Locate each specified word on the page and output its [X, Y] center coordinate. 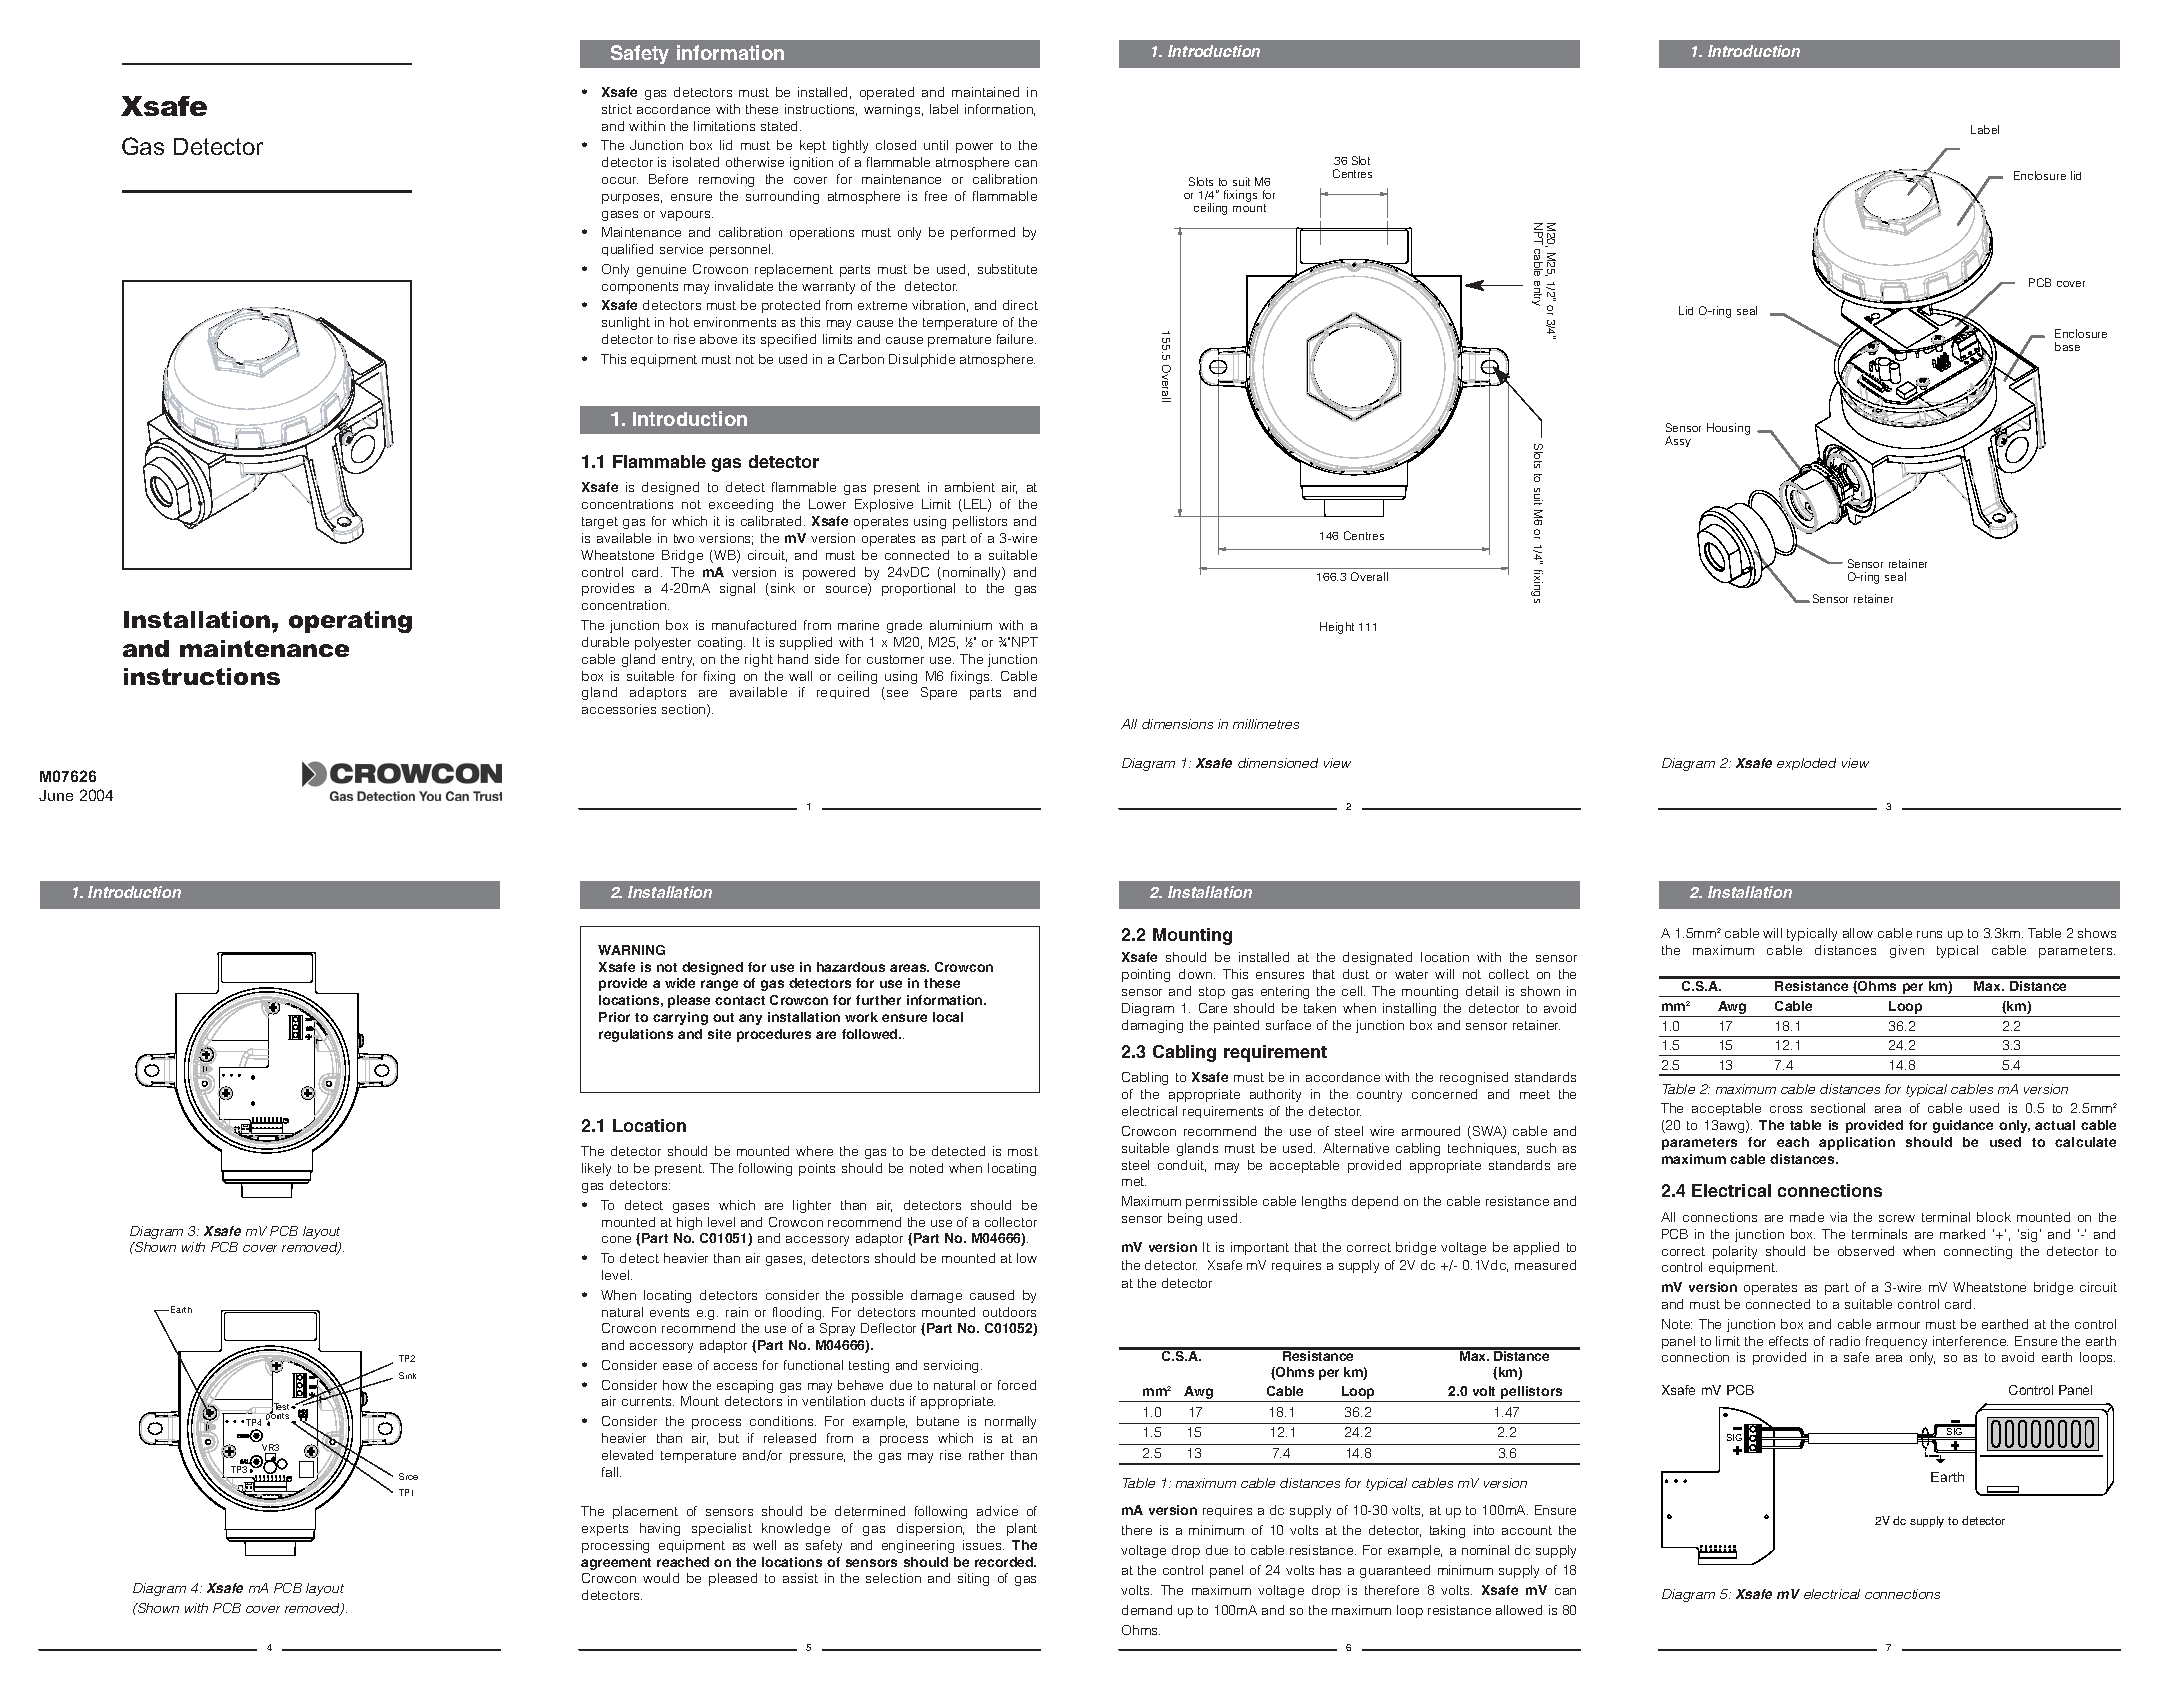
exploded [1806, 764]
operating [350, 622]
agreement [616, 1564]
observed [1866, 1251]
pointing [1146, 975]
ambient [970, 487]
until [936, 145]
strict [617, 109]
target [600, 523]
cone [616, 1239]
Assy [1678, 441]
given [1907, 951]
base [2067, 346]
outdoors [1009, 1312]
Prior [614, 1017]
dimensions [1177, 724]
